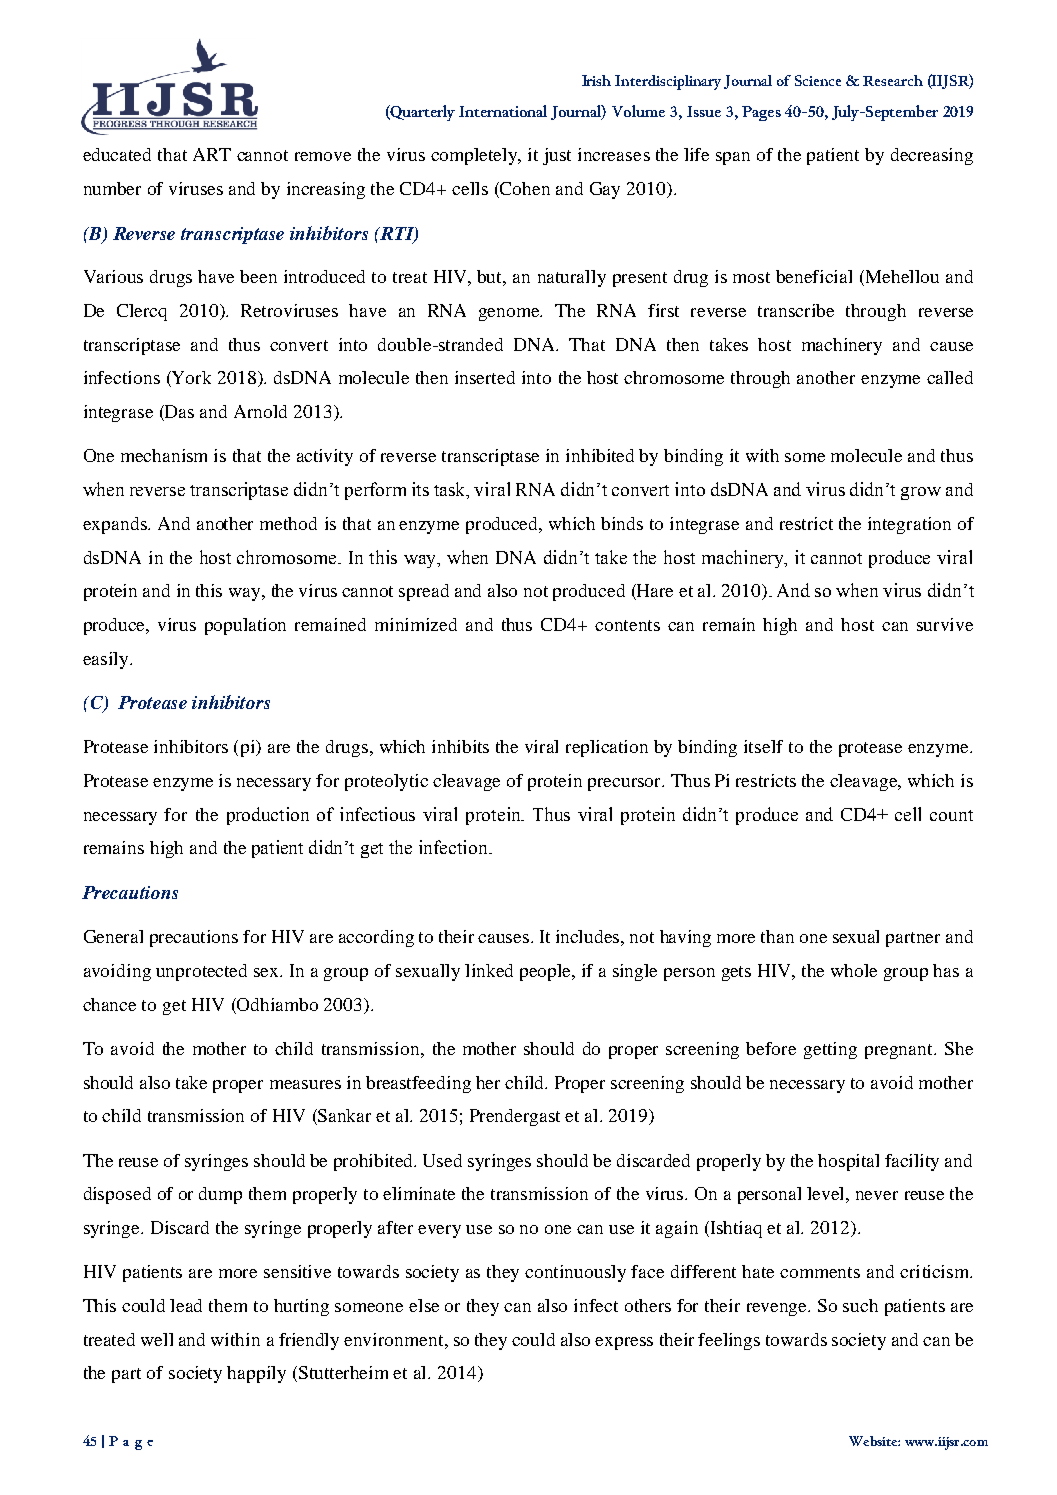  Describe the element at coordinates (909, 525) in the screenshot. I see `integration` at that location.
